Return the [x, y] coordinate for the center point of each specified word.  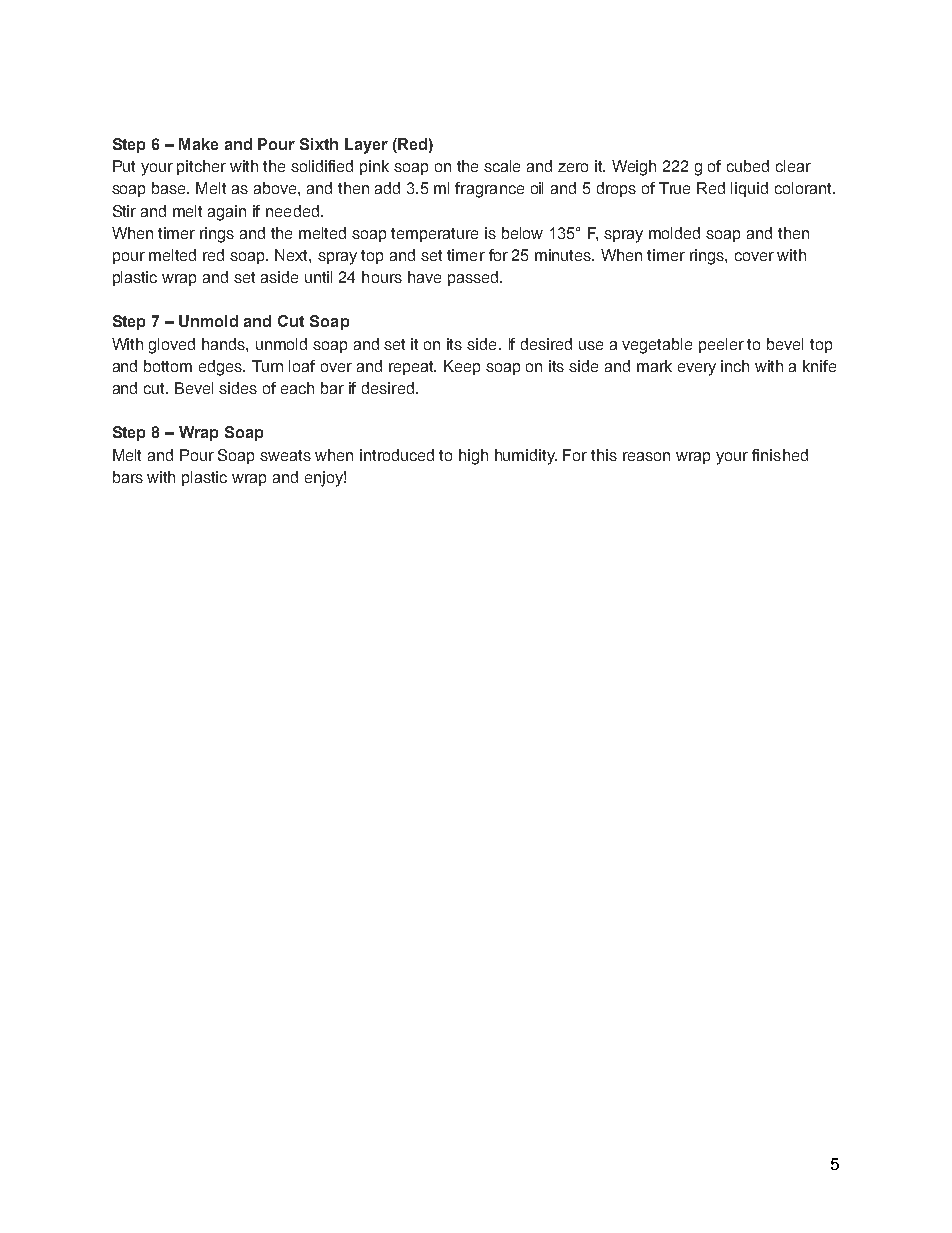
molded [674, 233]
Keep [462, 367]
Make [198, 144]
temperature [434, 235]
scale [502, 166]
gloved [172, 346]
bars [128, 477]
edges [222, 368]
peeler [721, 345]
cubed [748, 166]
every [697, 369]
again [227, 213]
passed [474, 278]
